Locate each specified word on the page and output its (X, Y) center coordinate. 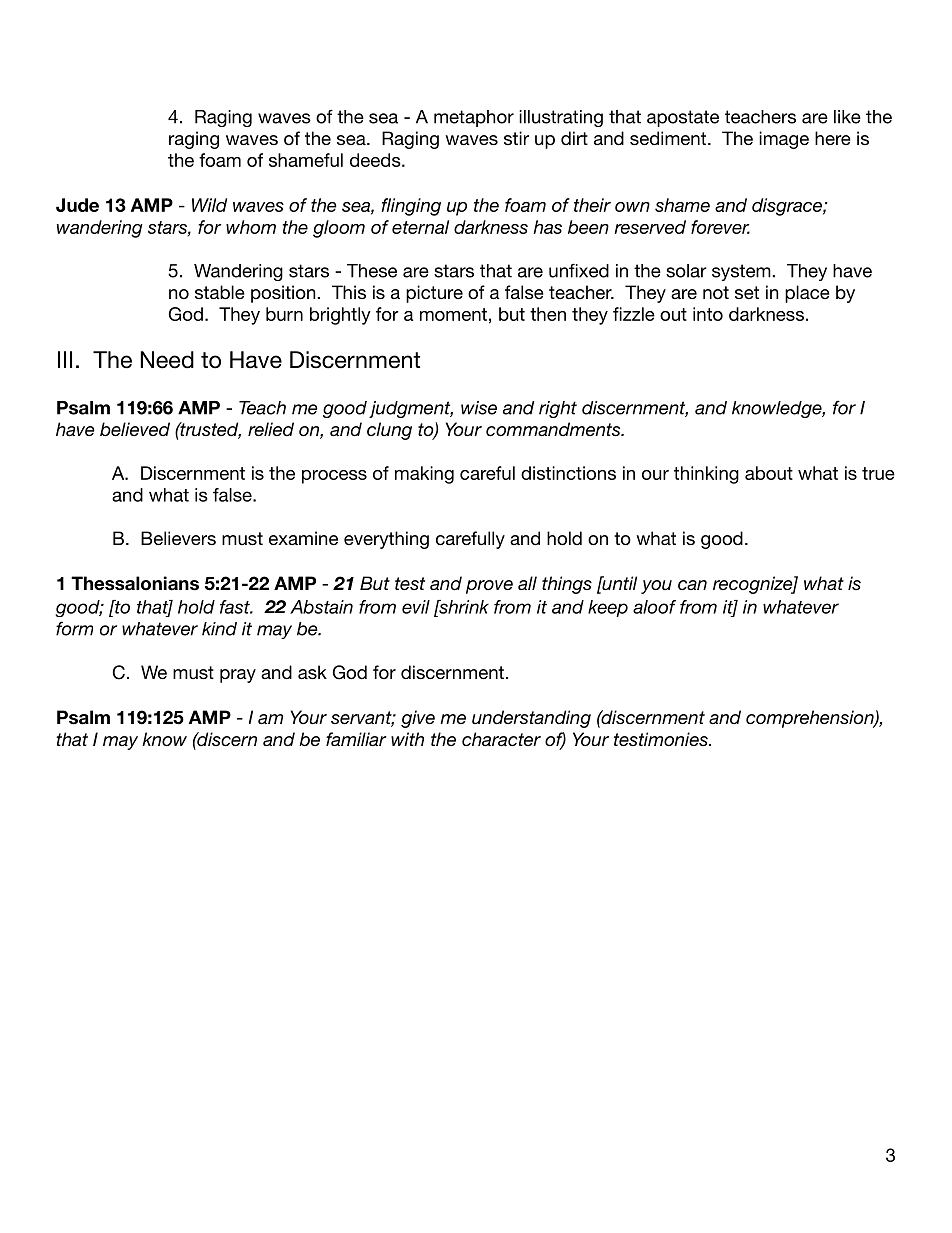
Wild (209, 205)
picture (434, 294)
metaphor (474, 118)
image (784, 140)
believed (135, 429)
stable (220, 292)
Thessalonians (135, 583)
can (692, 585)
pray (238, 676)
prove (489, 587)
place (807, 294)
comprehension (811, 719)
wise (479, 408)
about (769, 473)
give (418, 719)
